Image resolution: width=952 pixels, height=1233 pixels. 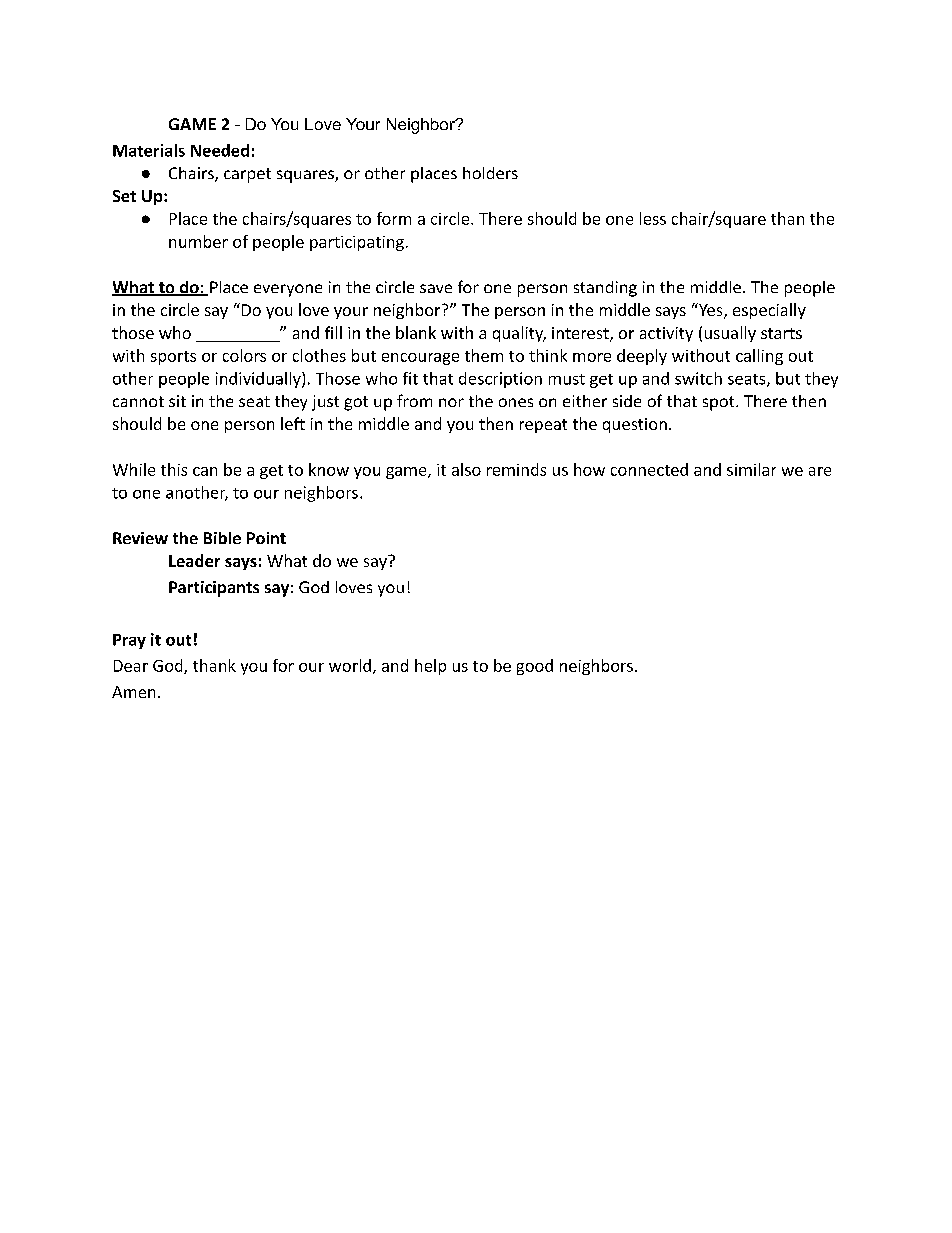 I want to click on Needed, so click(x=220, y=150).
